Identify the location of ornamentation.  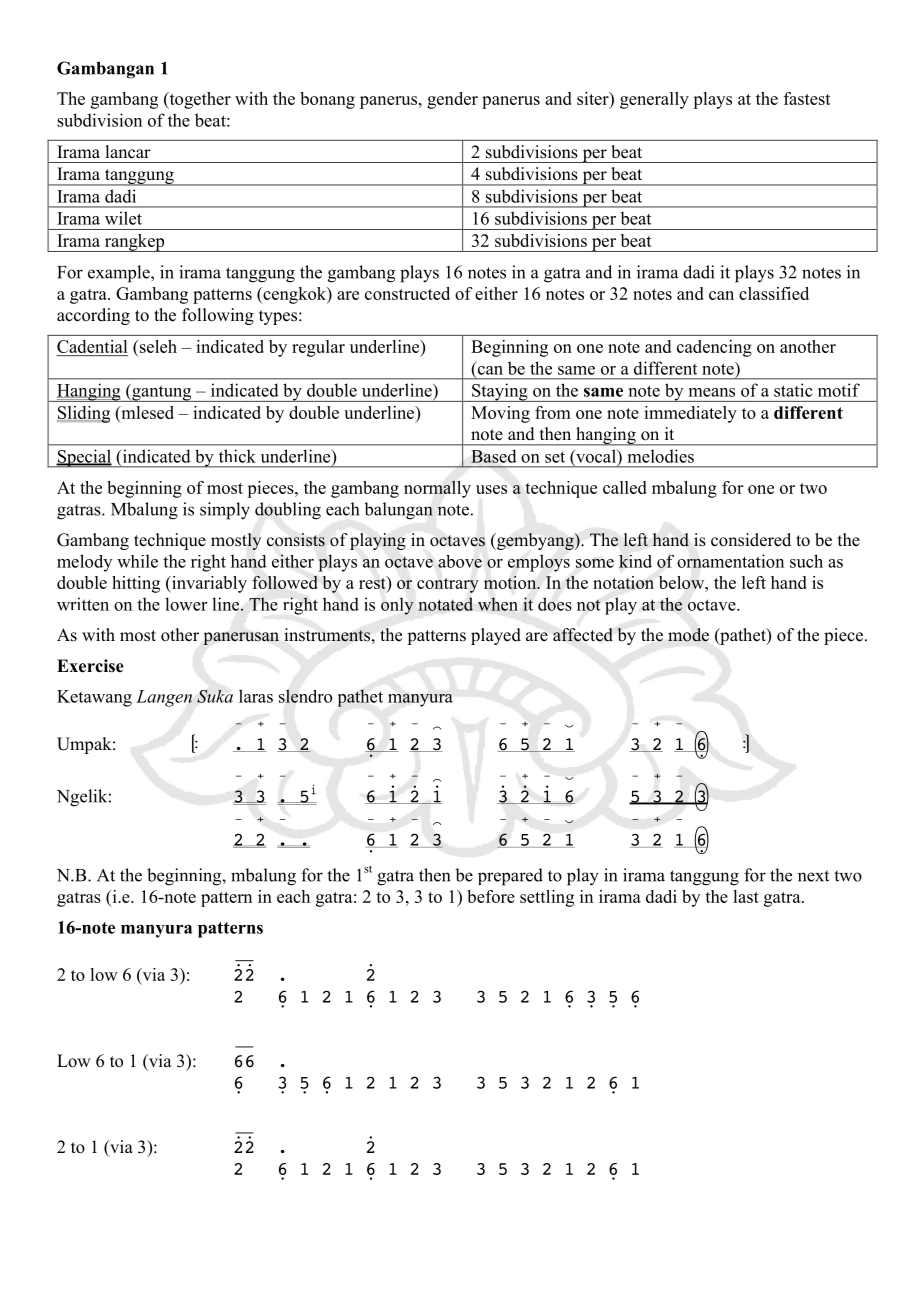
(730, 561).
